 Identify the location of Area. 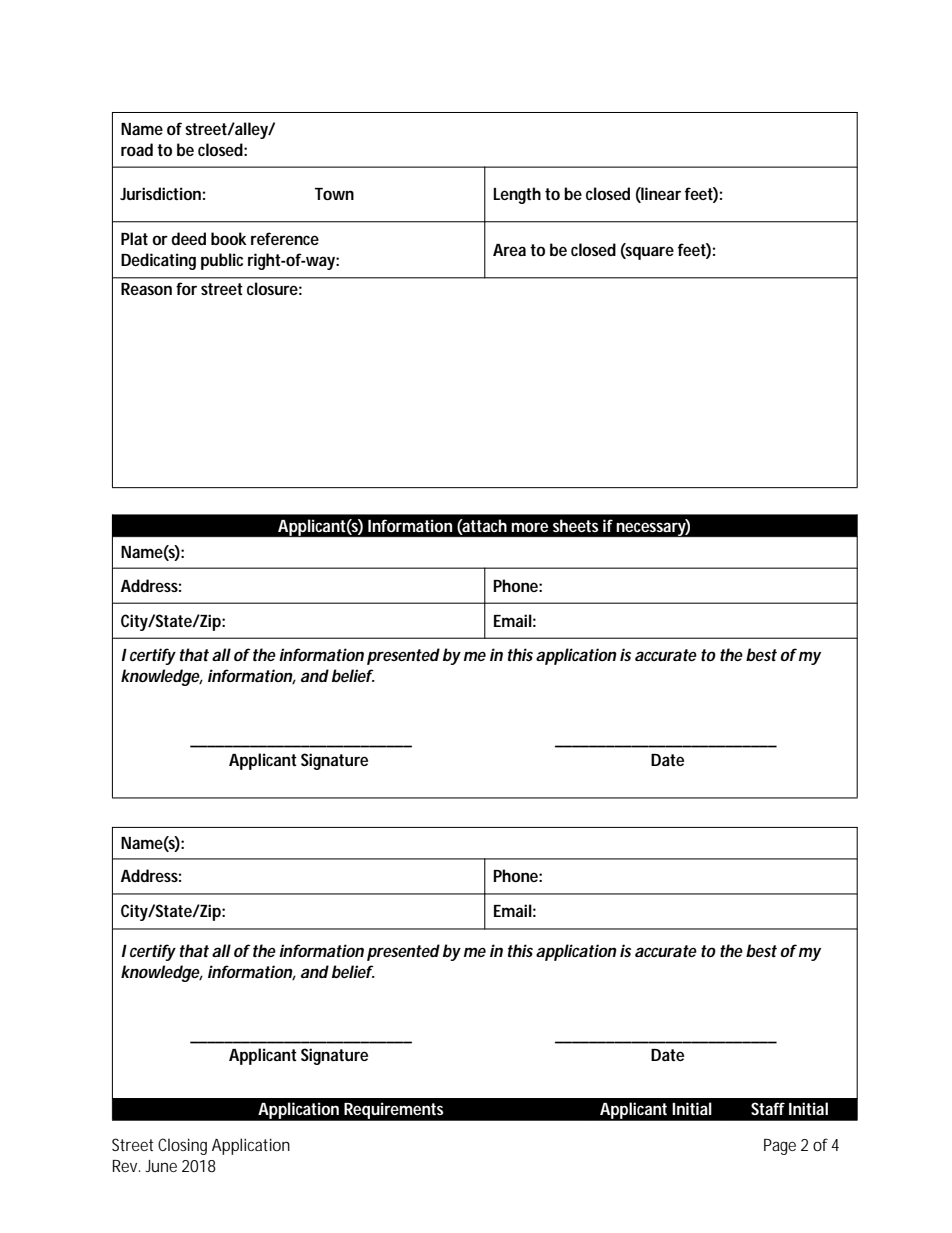
(509, 250).
